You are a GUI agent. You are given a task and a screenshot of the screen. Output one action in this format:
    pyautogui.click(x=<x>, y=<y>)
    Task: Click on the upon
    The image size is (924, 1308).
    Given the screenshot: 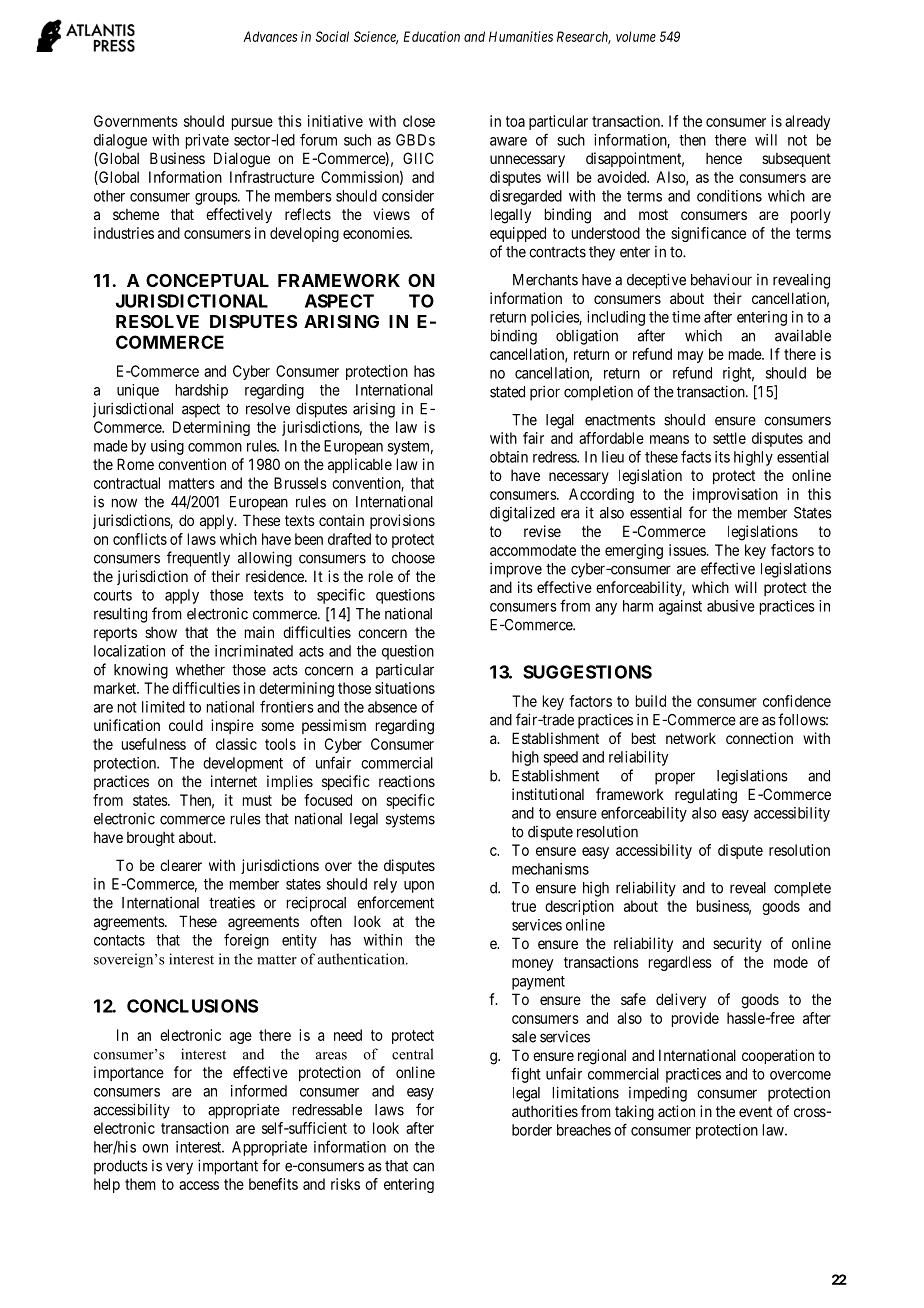 What is the action you would take?
    pyautogui.click(x=419, y=887)
